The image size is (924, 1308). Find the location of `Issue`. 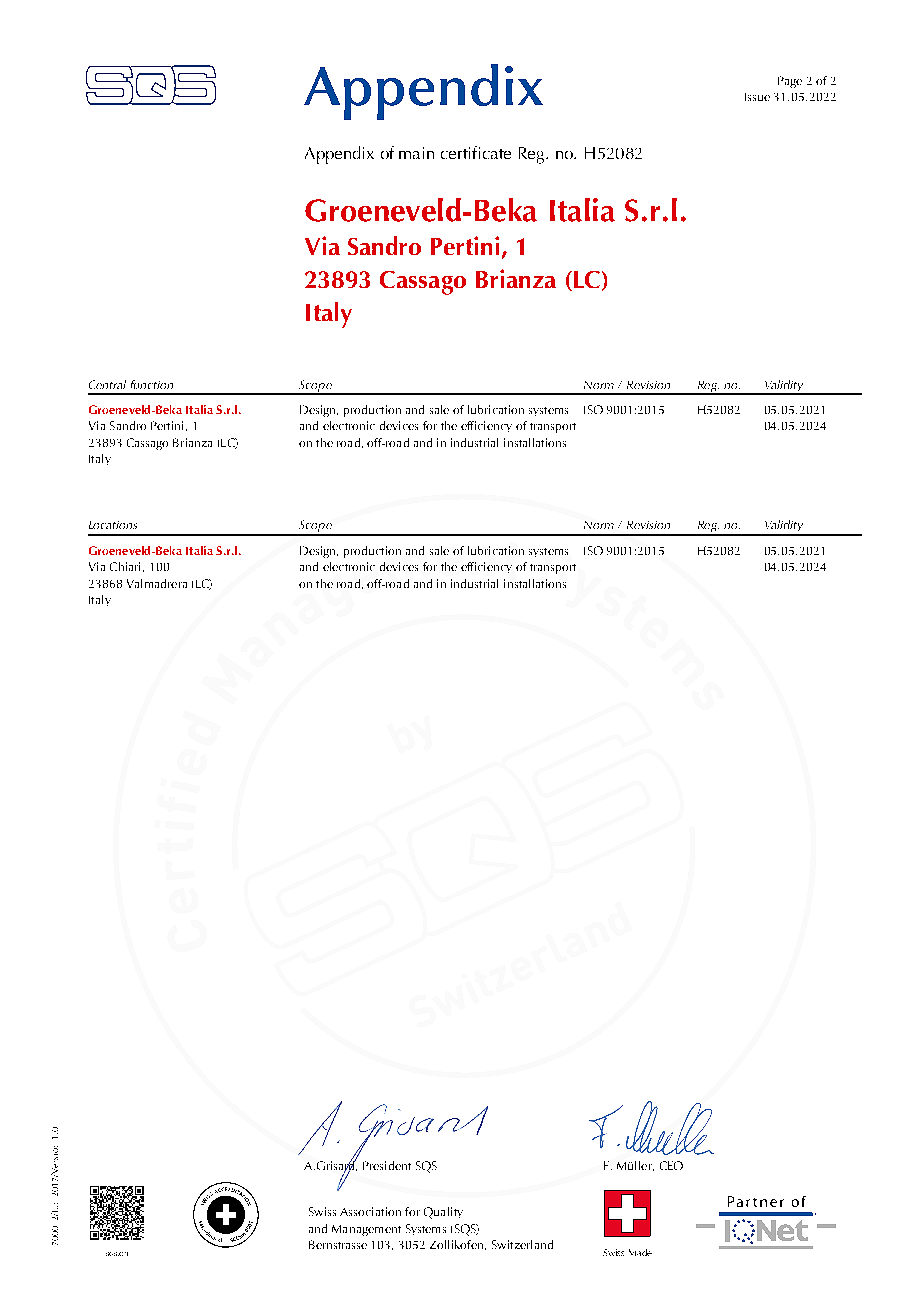

Issue is located at coordinates (757, 97).
